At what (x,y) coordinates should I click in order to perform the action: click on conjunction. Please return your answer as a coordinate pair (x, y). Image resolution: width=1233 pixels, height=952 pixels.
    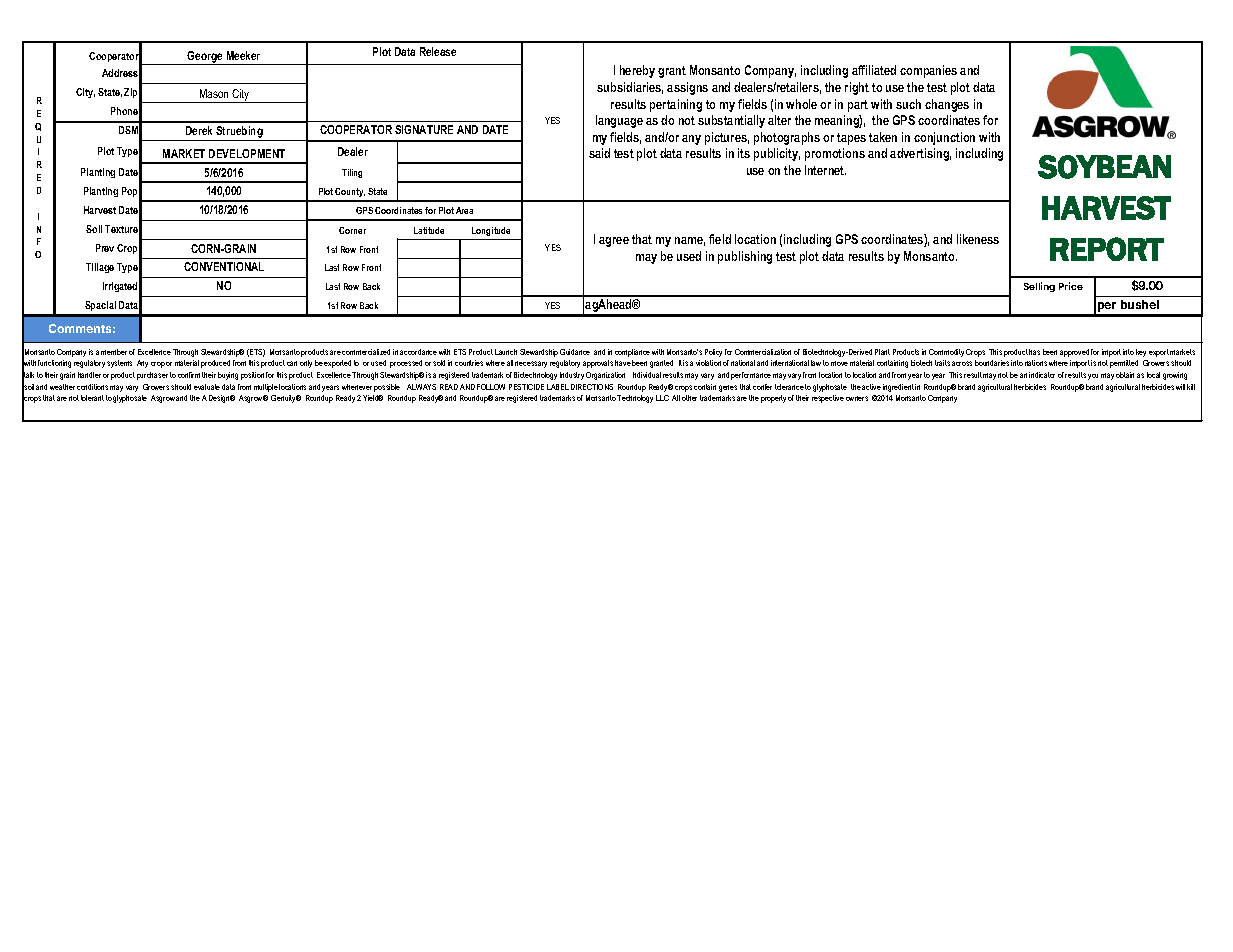
    Looking at the image, I should click on (944, 138).
